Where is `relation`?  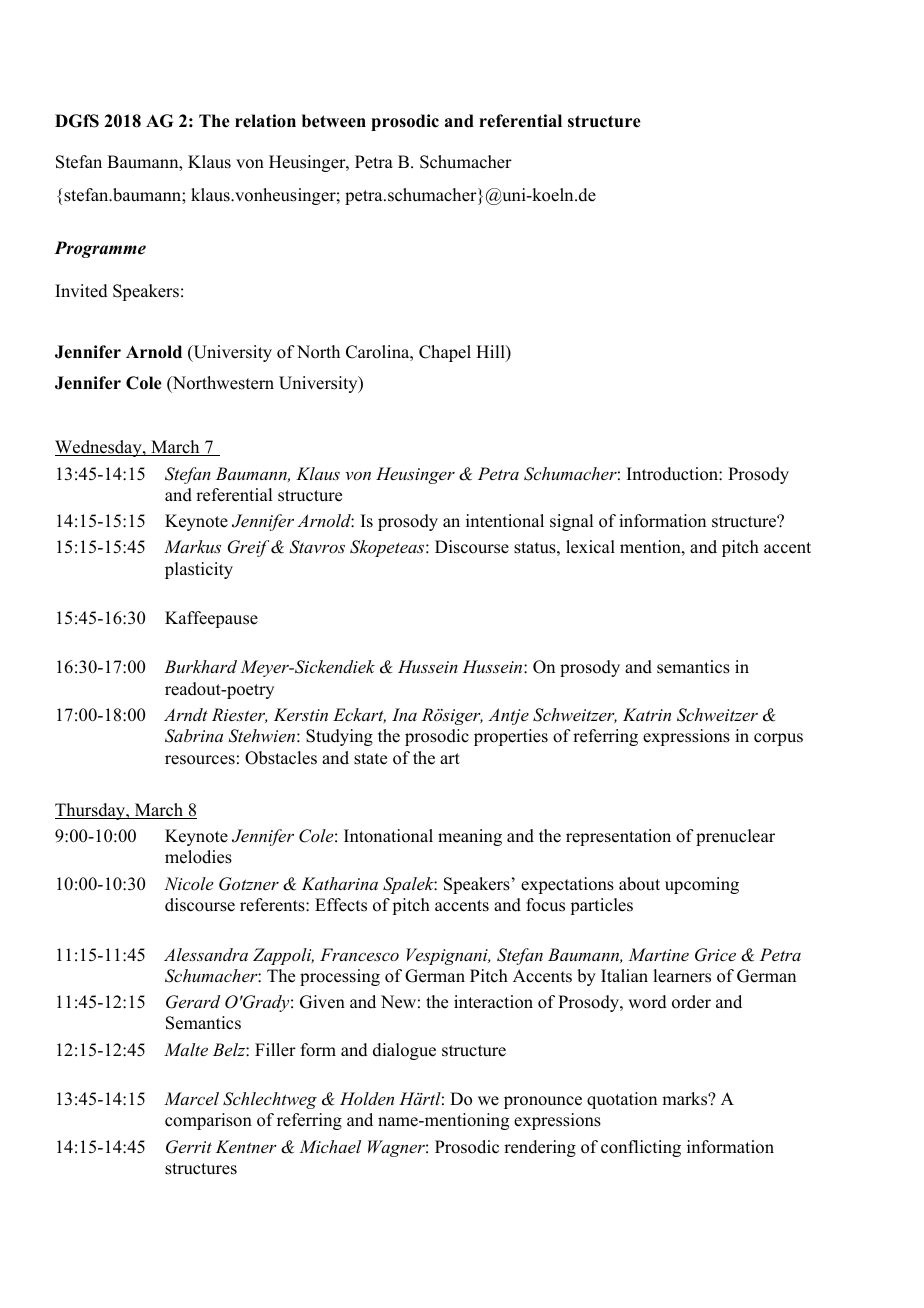 relation is located at coordinates (265, 121).
